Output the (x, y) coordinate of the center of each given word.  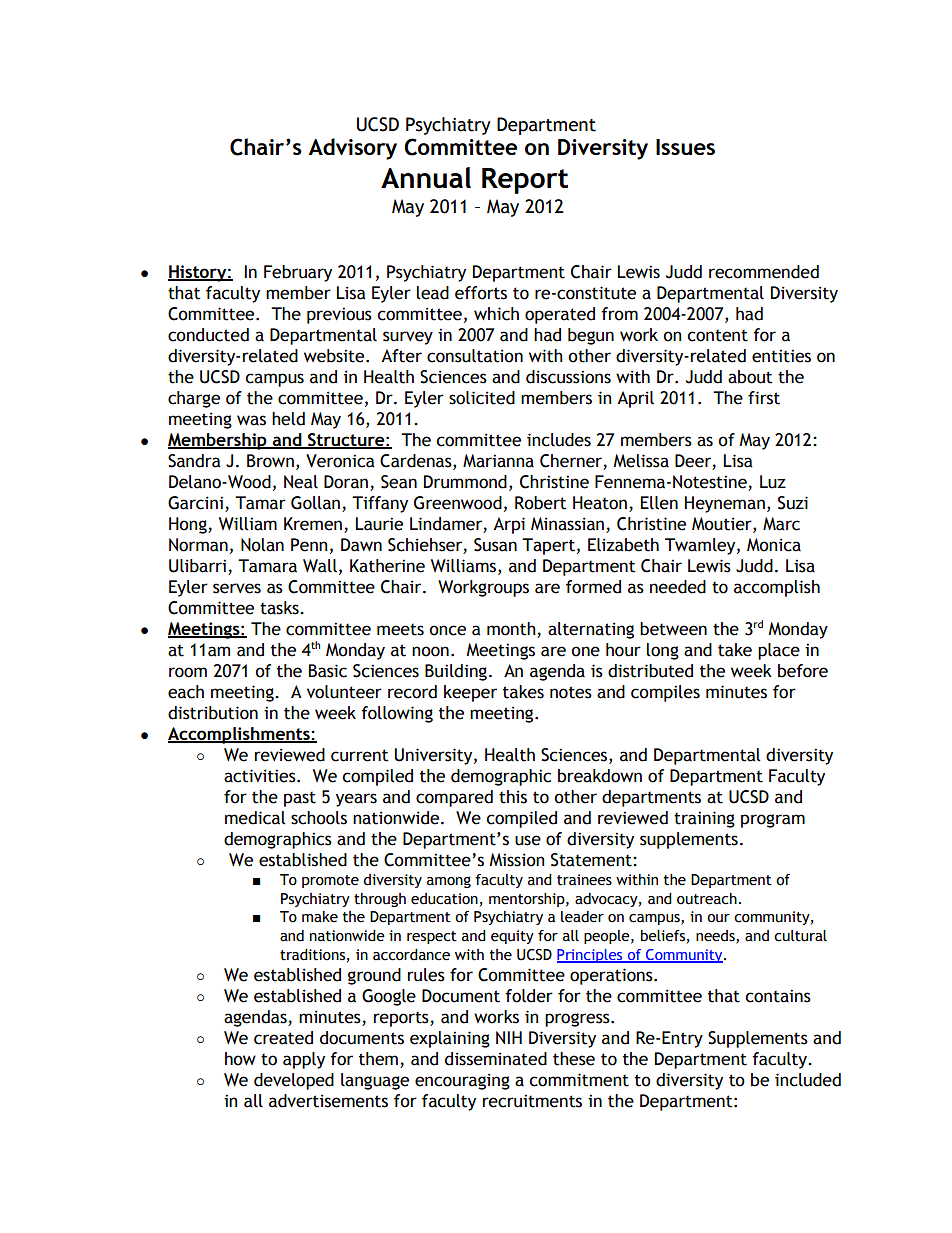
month (512, 630)
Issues (685, 147)
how (240, 1059)
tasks (280, 608)
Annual (426, 177)
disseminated (496, 1059)
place (779, 651)
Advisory (352, 149)
